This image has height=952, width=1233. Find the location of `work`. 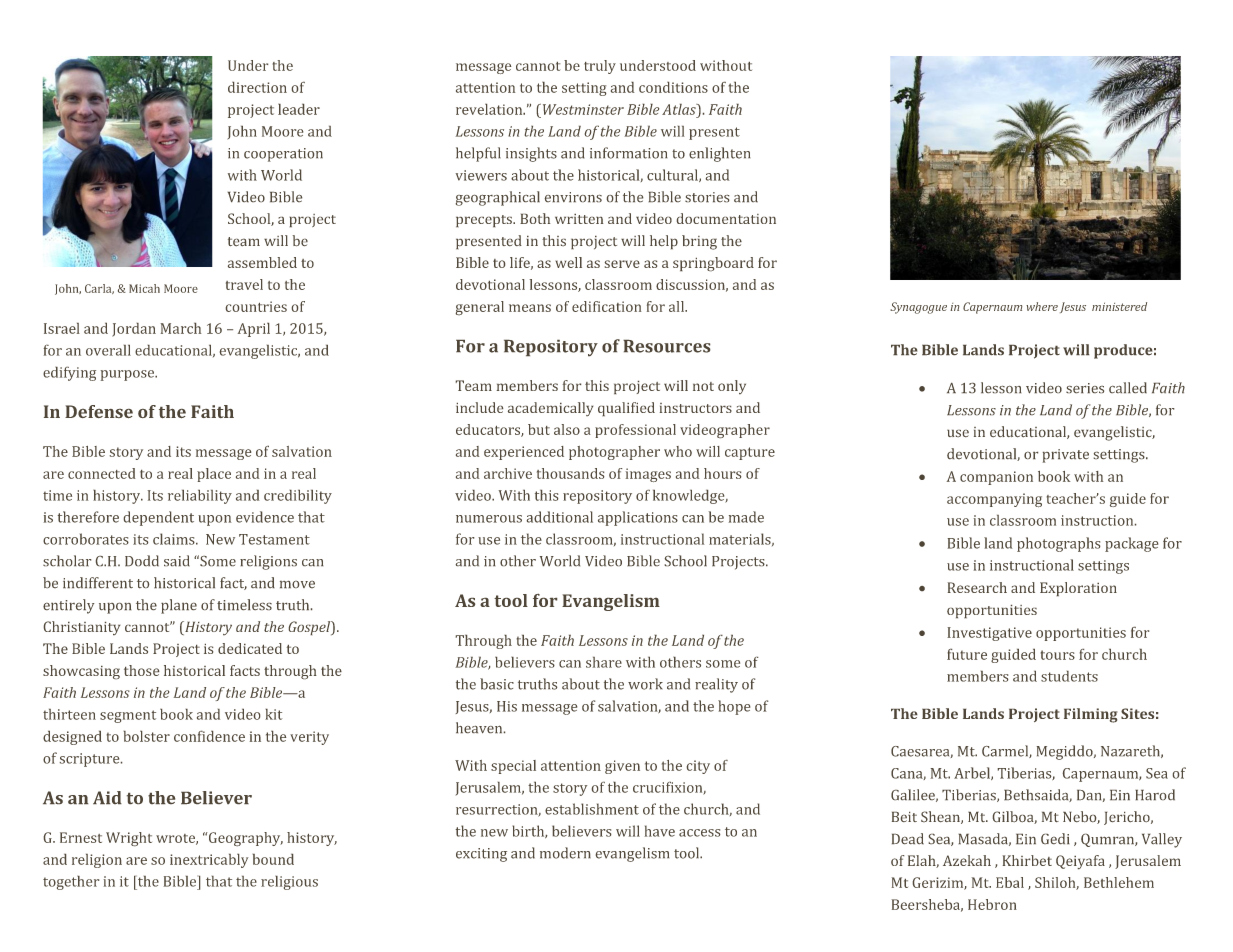

work is located at coordinates (645, 684).
